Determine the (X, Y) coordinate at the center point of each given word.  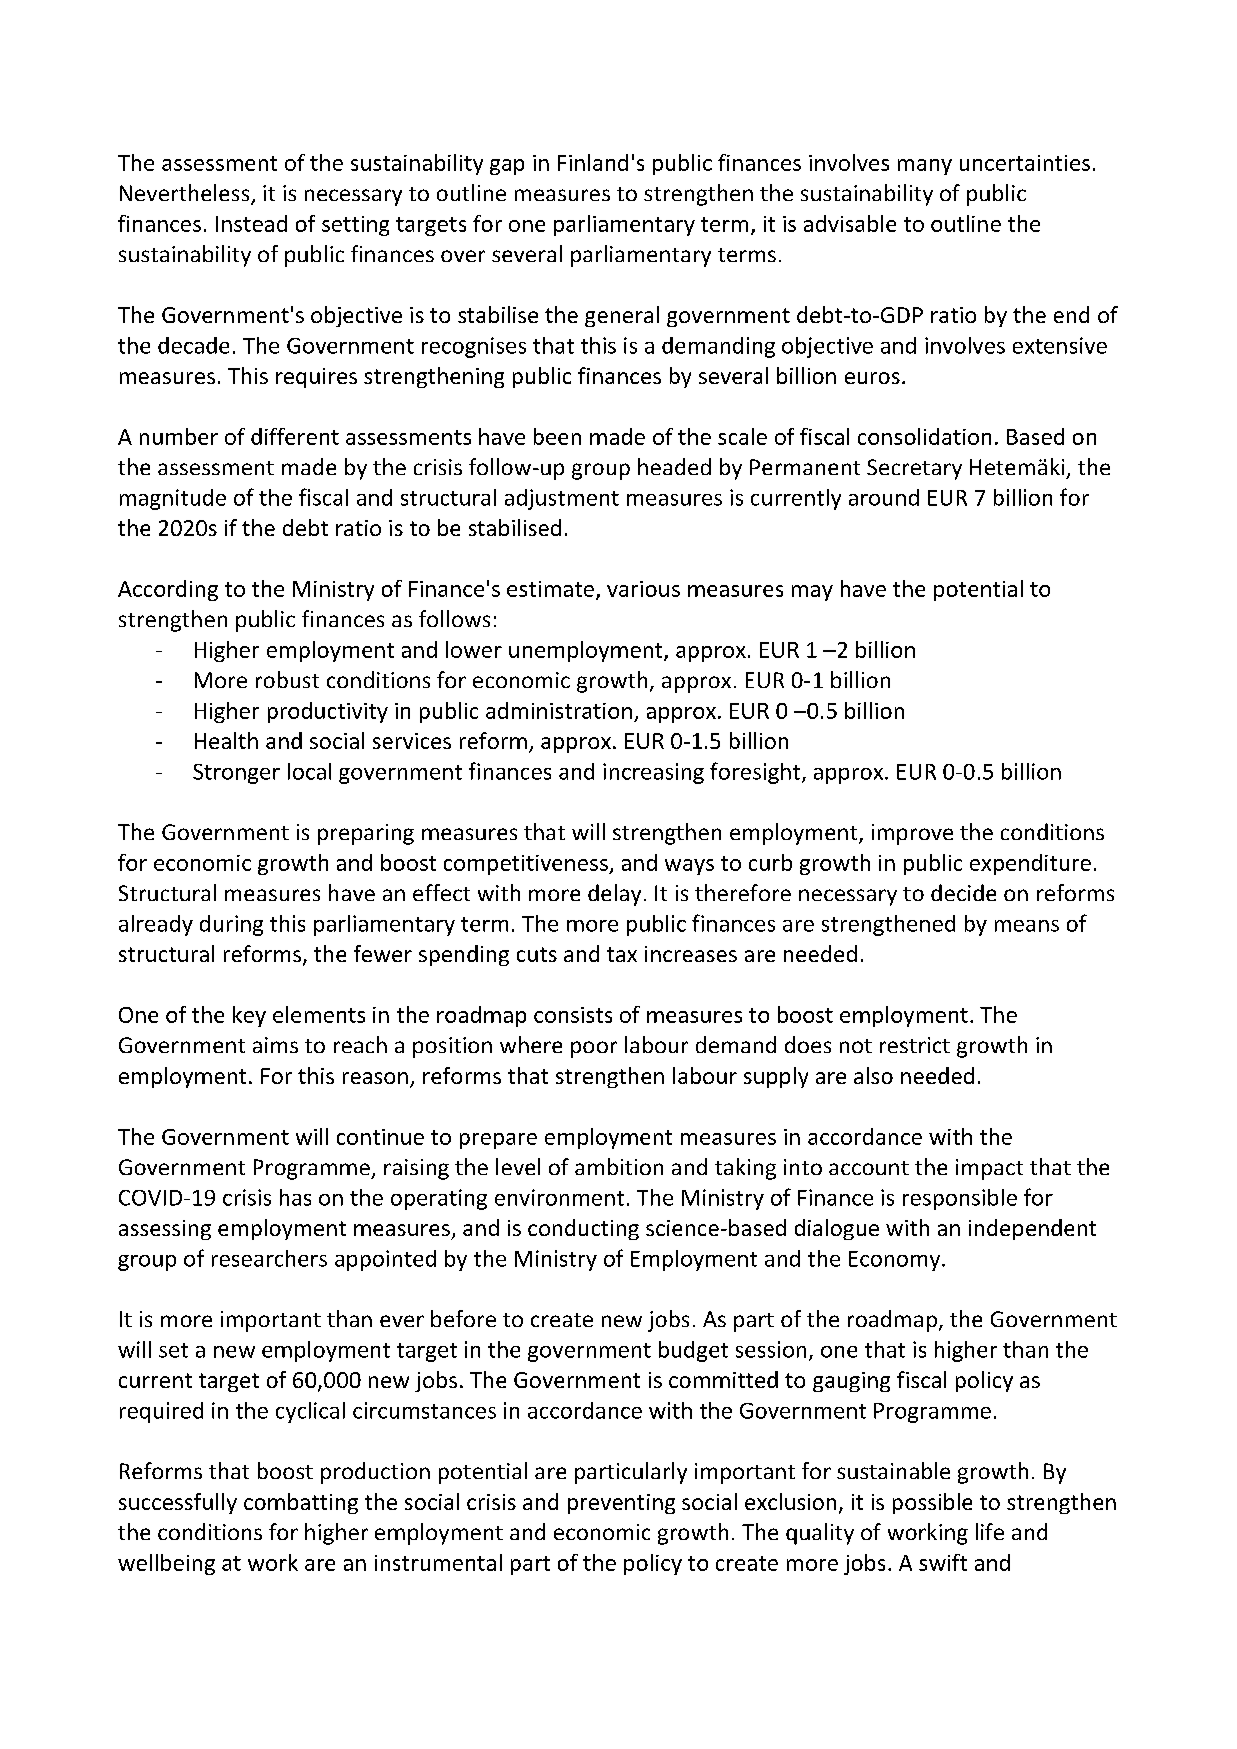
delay (614, 895)
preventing (621, 1504)
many (925, 167)
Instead (251, 223)
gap (507, 167)
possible (932, 1503)
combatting (301, 1503)
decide (963, 892)
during (231, 925)
